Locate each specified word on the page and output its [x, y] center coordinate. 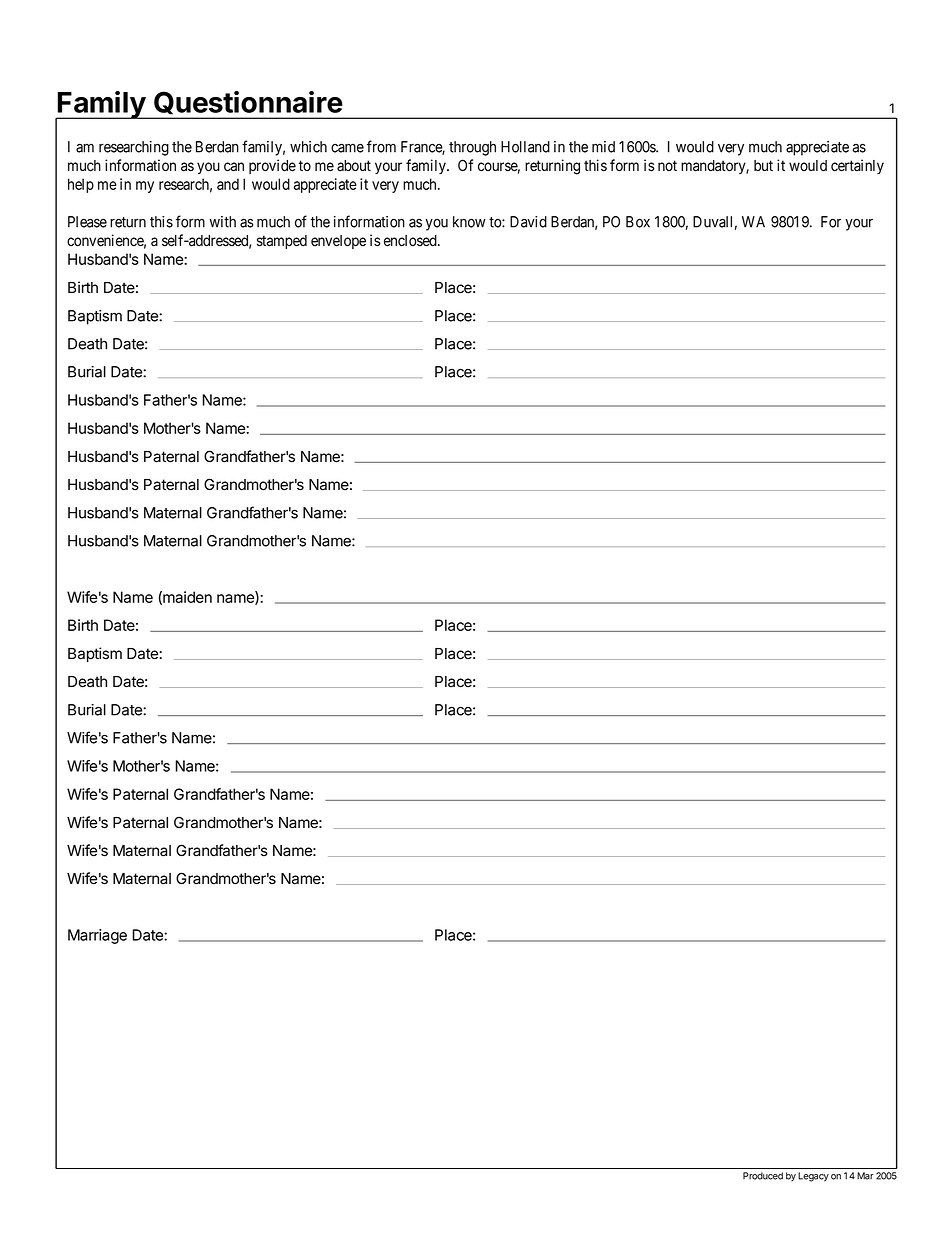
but [763, 165]
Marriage [97, 936]
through [472, 148]
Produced [763, 1176]
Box [638, 222]
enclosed [411, 241]
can [234, 167]
